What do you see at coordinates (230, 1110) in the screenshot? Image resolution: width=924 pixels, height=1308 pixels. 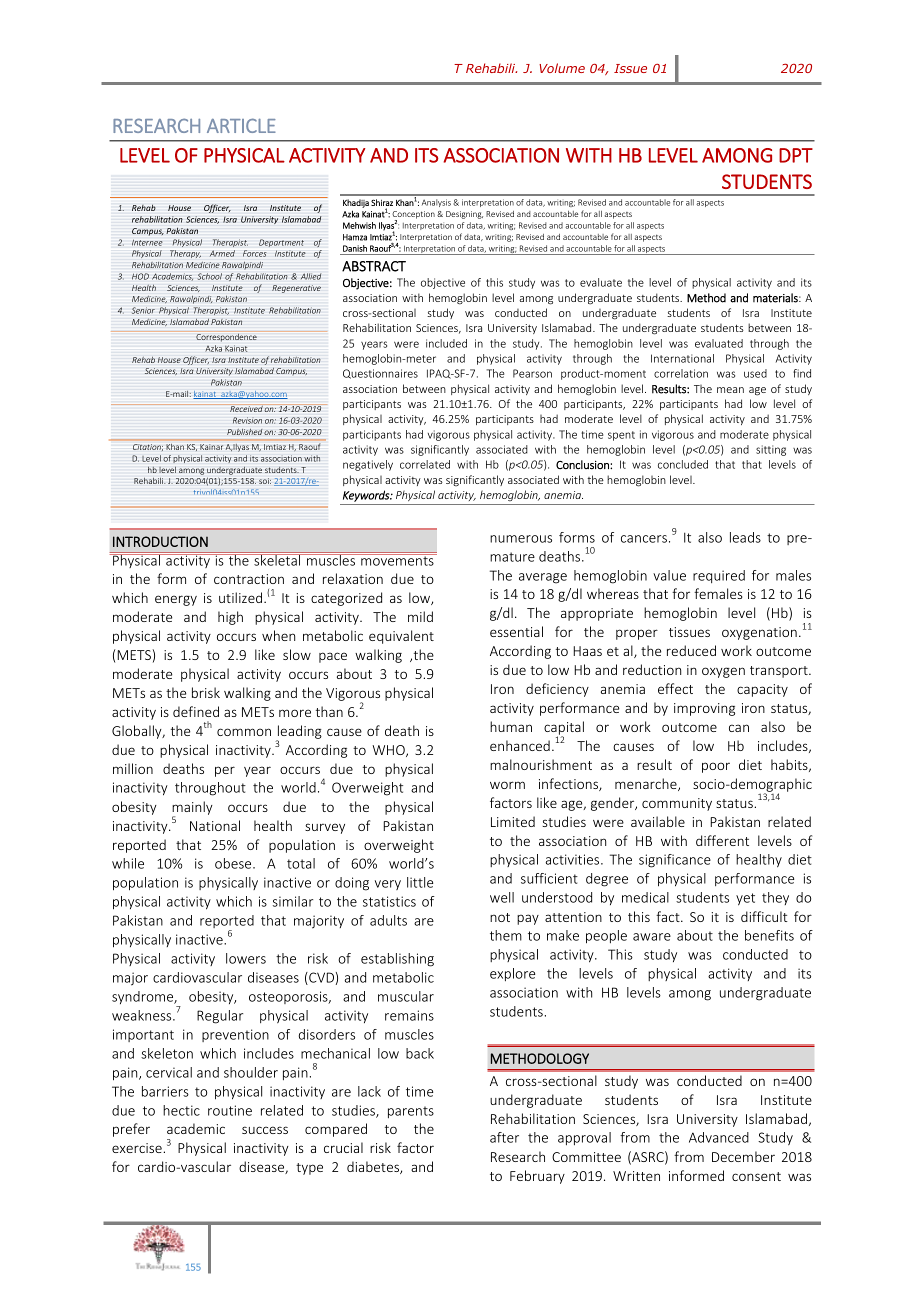 I see `routine` at bounding box center [230, 1110].
